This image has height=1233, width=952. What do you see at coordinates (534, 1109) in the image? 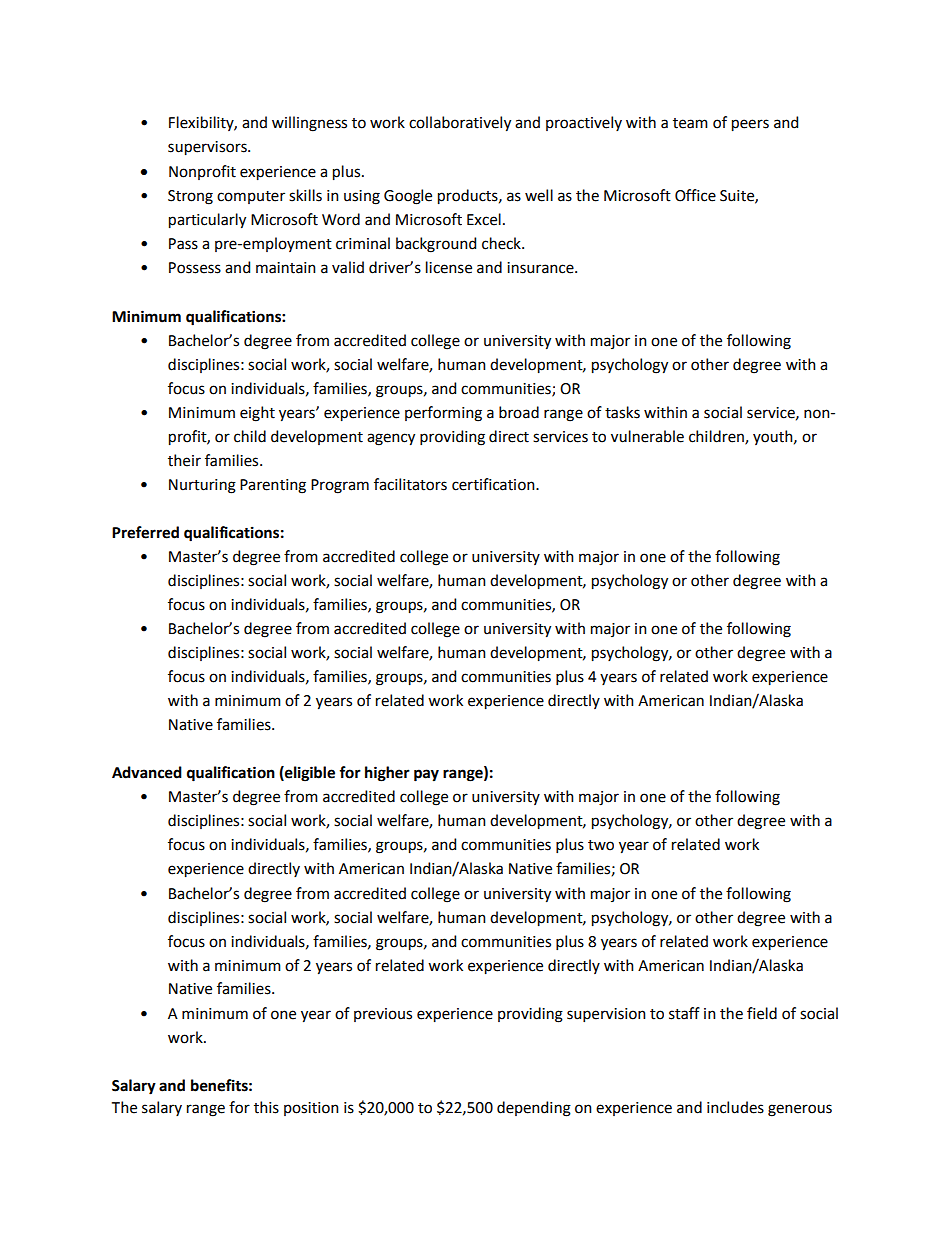
I see `depending` at bounding box center [534, 1109].
